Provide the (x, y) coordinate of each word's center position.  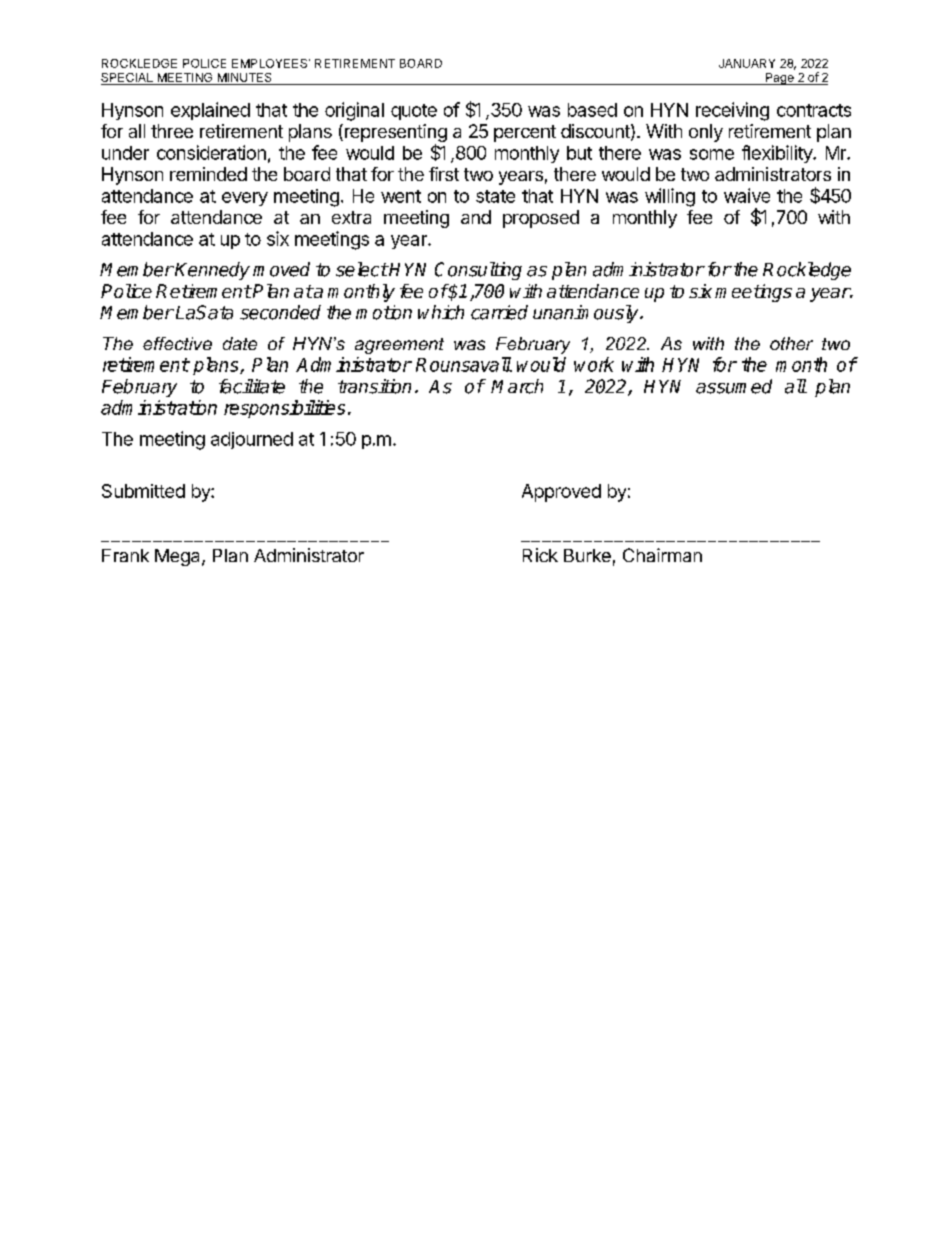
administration (159, 407)
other (791, 343)
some (712, 154)
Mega (179, 557)
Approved (561, 493)
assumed (734, 386)
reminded (208, 174)
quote (414, 112)
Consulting (478, 271)
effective (177, 343)
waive (747, 195)
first (444, 174)
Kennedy (212, 271)
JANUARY (747, 63)
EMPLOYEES (271, 63)
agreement (399, 346)
